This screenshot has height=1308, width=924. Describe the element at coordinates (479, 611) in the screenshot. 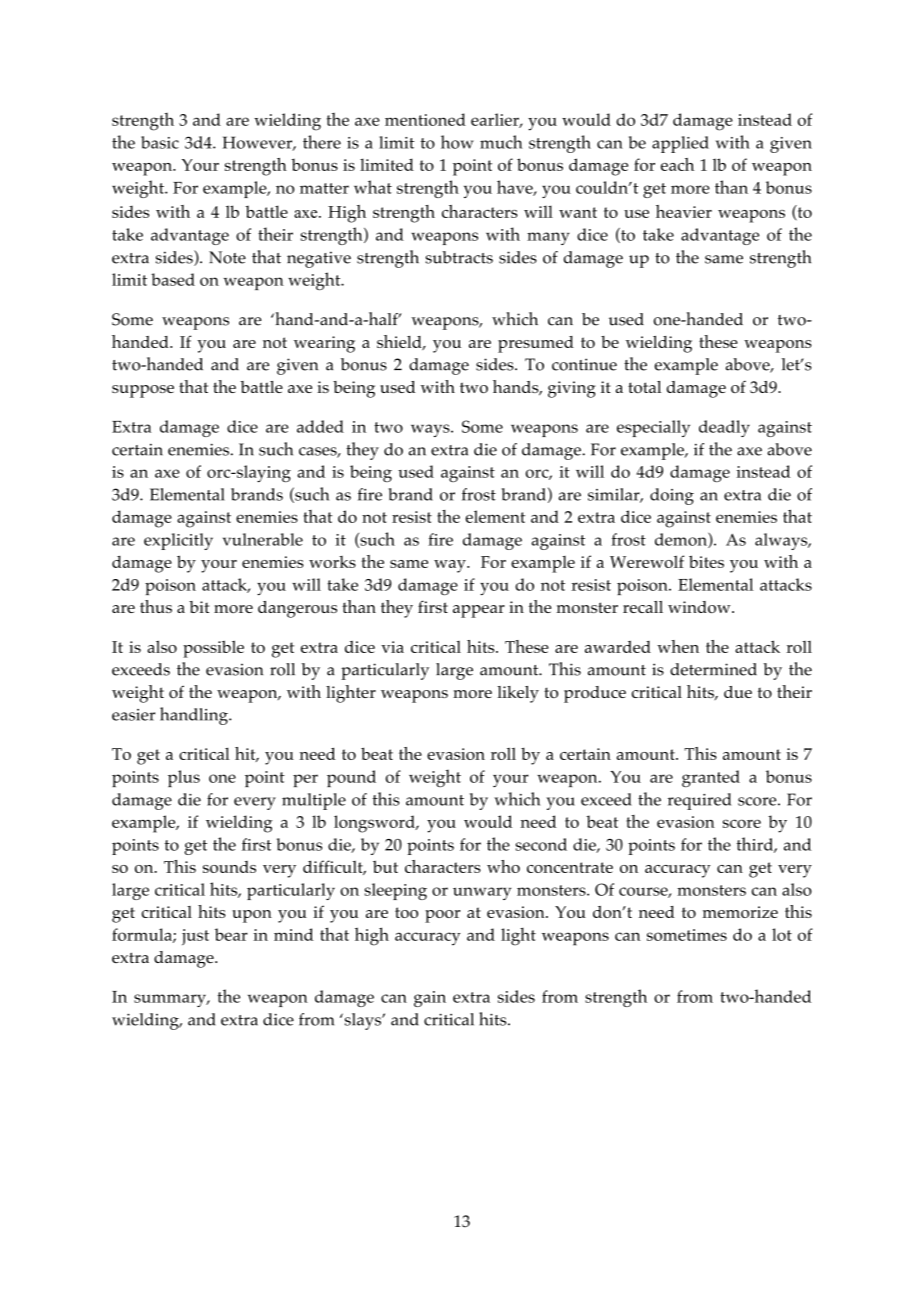

I see `appear` at that location.
